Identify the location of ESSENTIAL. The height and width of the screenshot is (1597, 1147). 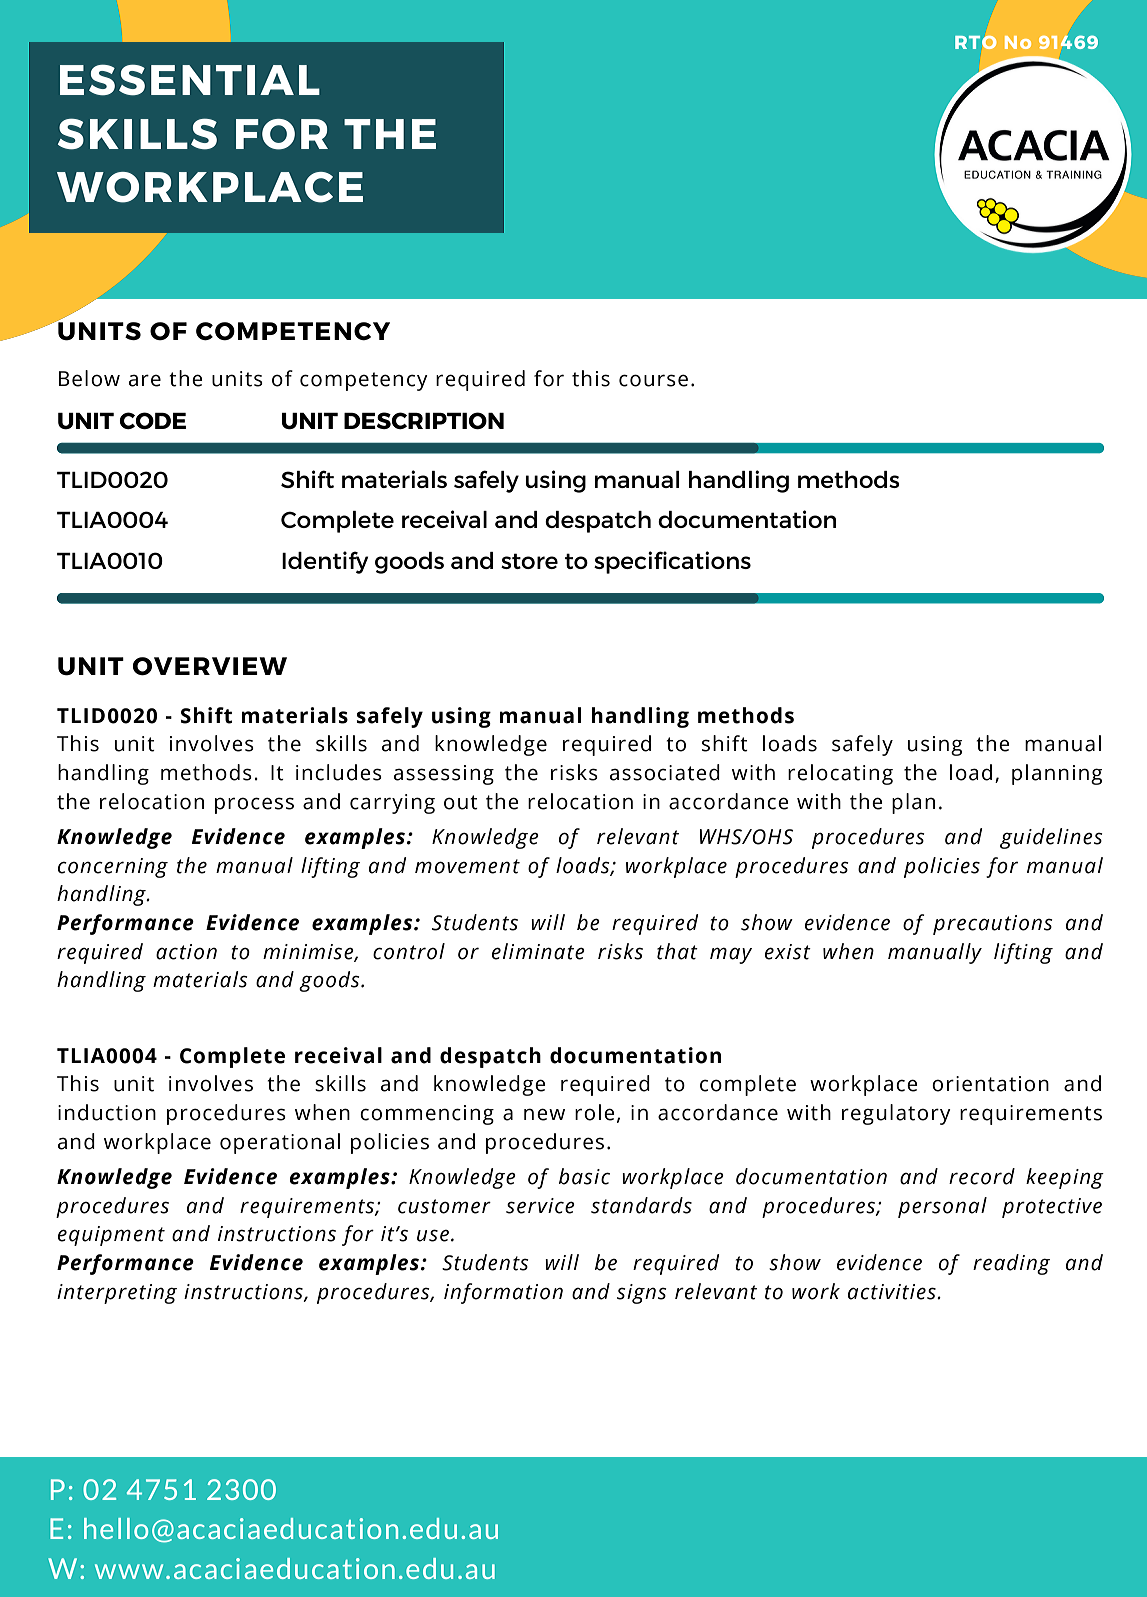
(190, 80).
